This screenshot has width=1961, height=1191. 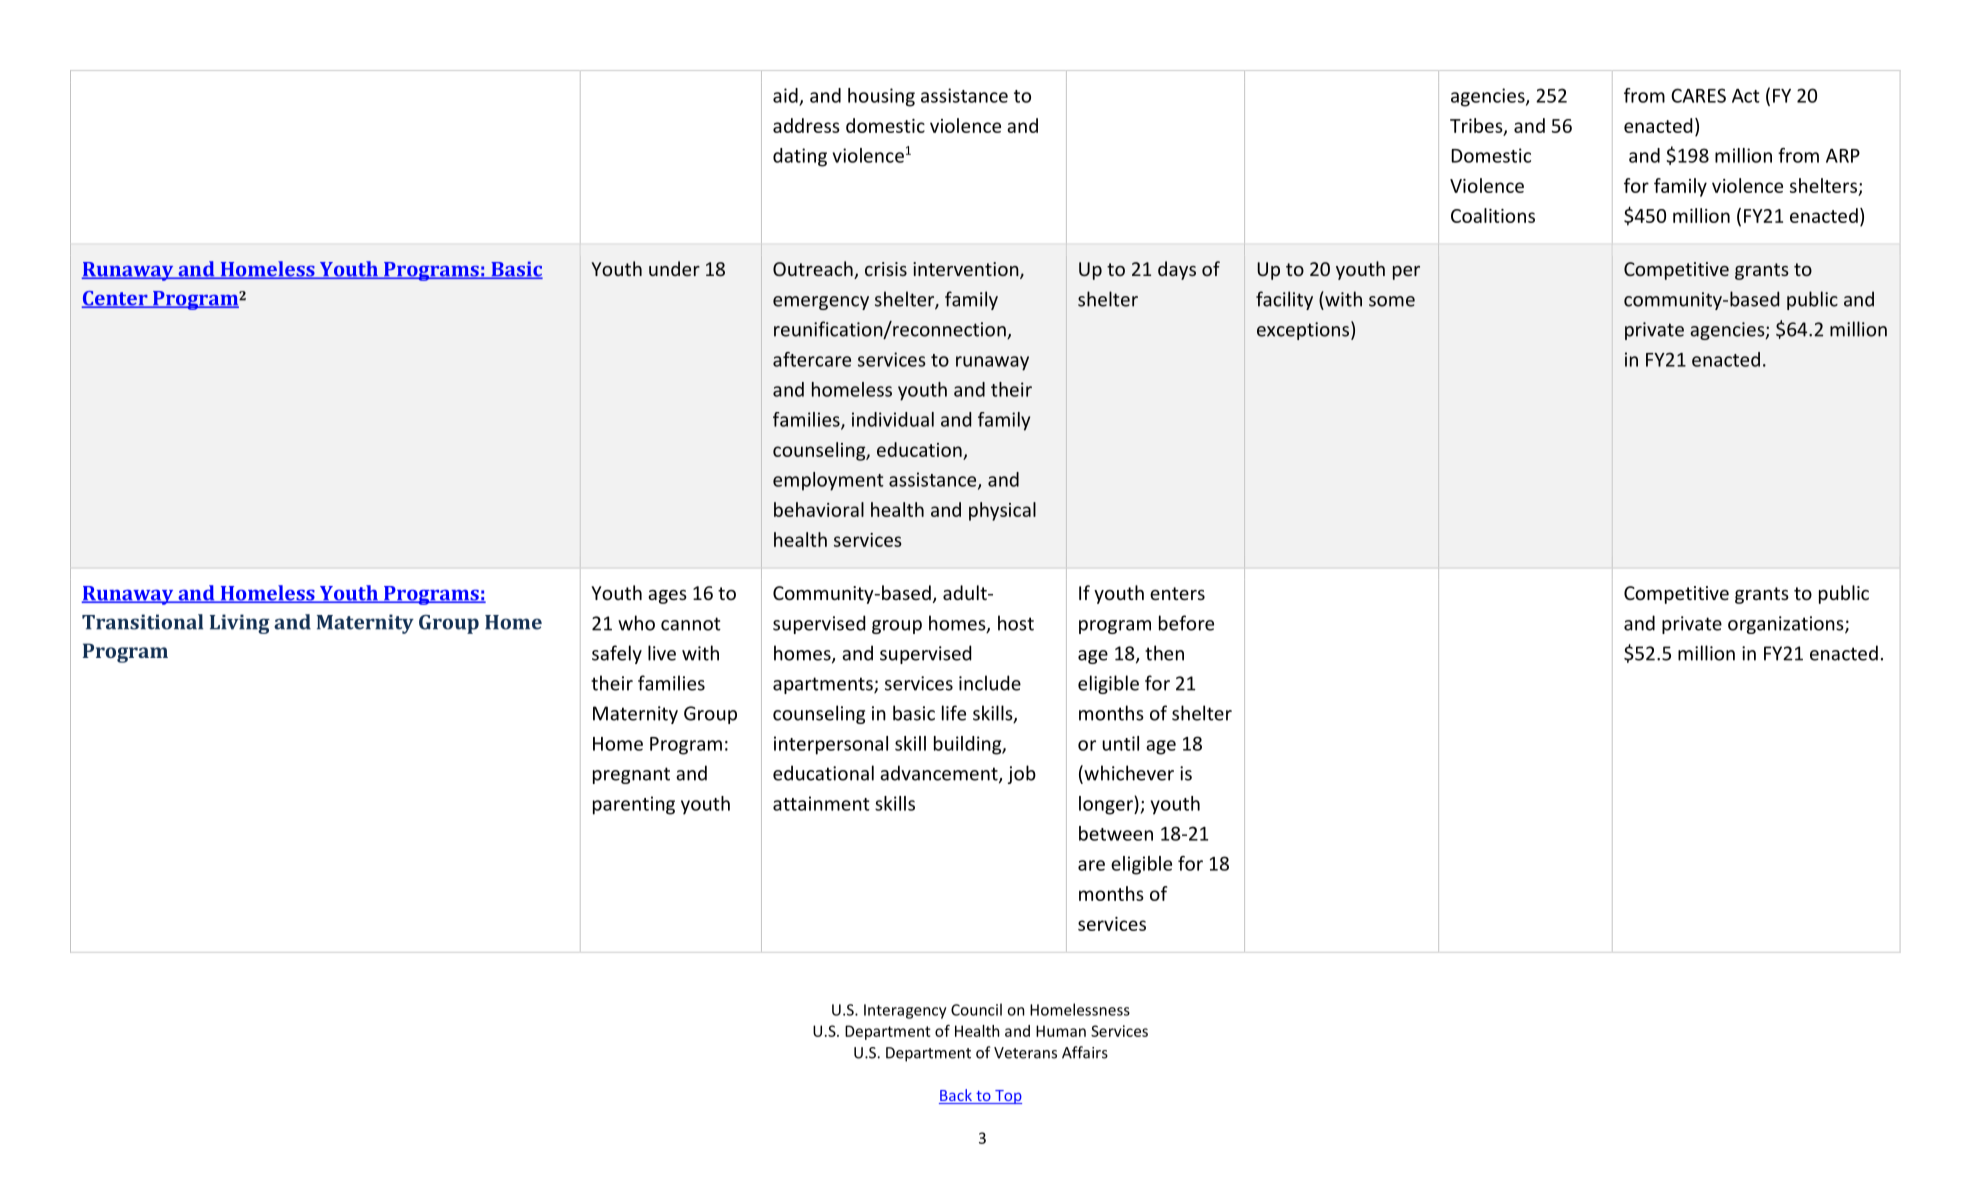 What do you see at coordinates (881, 97) in the screenshot?
I see `housing` at bounding box center [881, 97].
